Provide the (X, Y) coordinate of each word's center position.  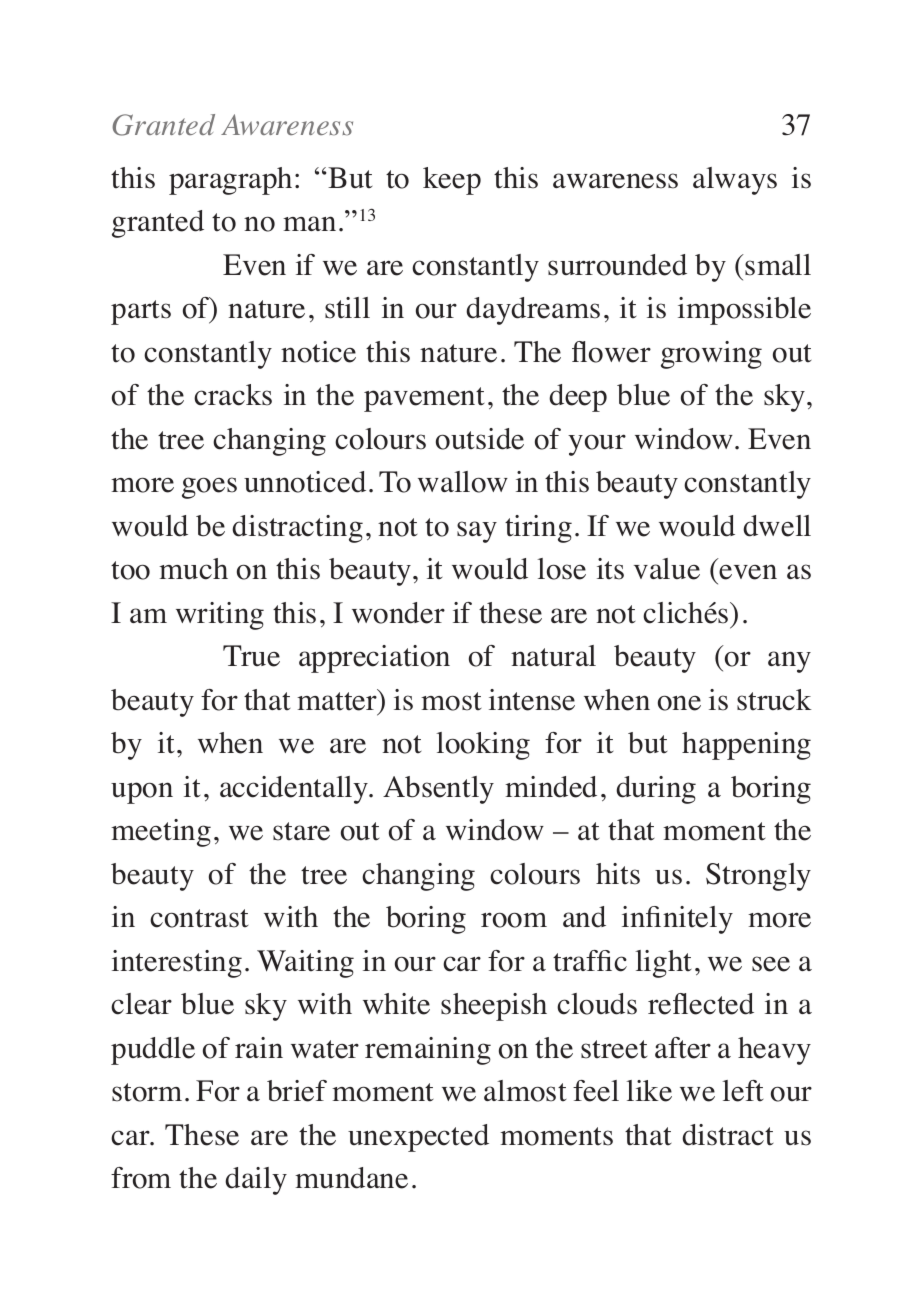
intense (532, 700)
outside (480, 439)
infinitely (677, 920)
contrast (199, 918)
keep (452, 181)
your (597, 445)
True (251, 656)
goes (209, 488)
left (742, 1091)
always (735, 181)
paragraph (232, 181)
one (679, 703)
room (514, 920)
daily (256, 1181)
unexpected (418, 1138)
